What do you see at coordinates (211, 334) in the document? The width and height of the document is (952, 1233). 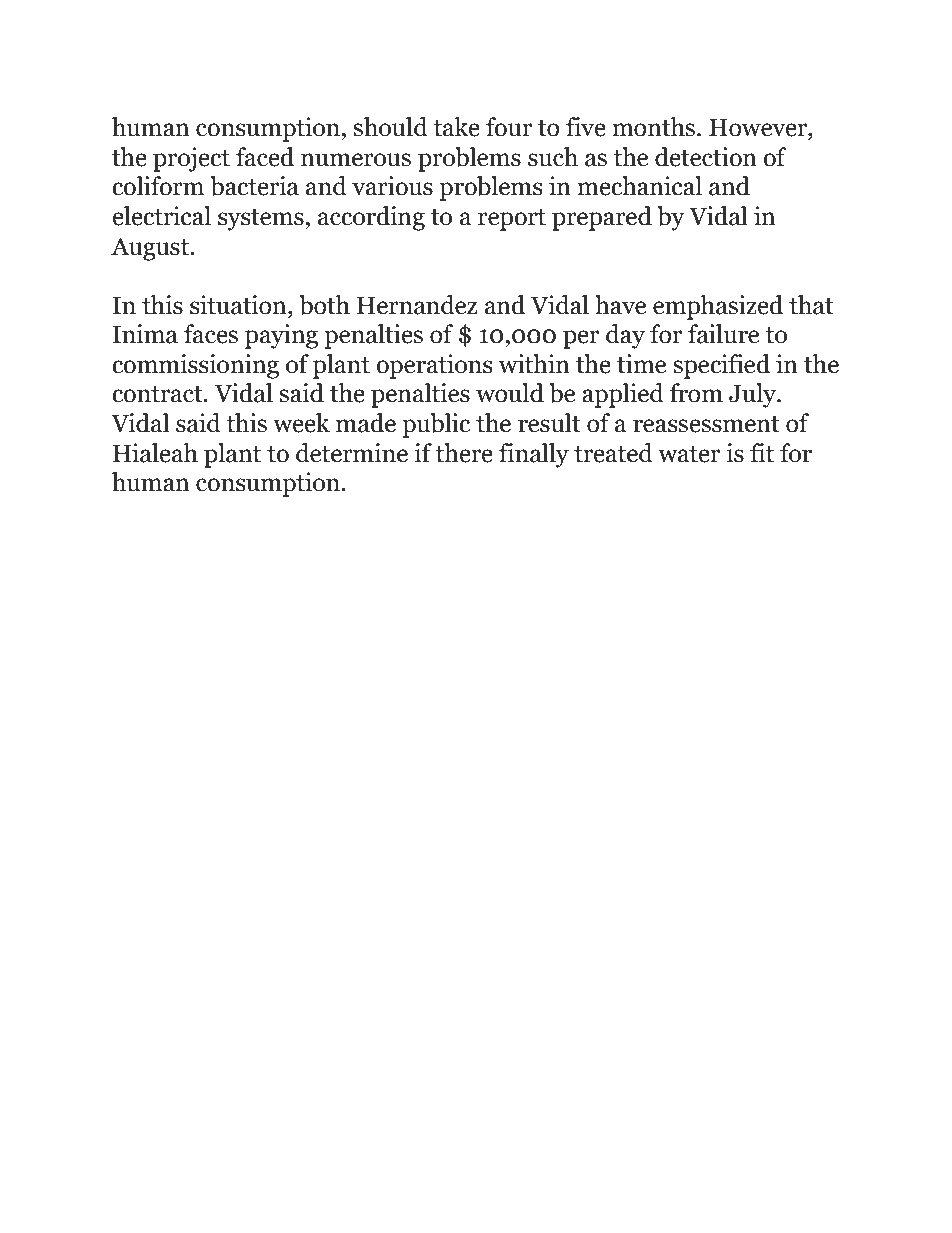 I see `faces` at bounding box center [211, 334].
